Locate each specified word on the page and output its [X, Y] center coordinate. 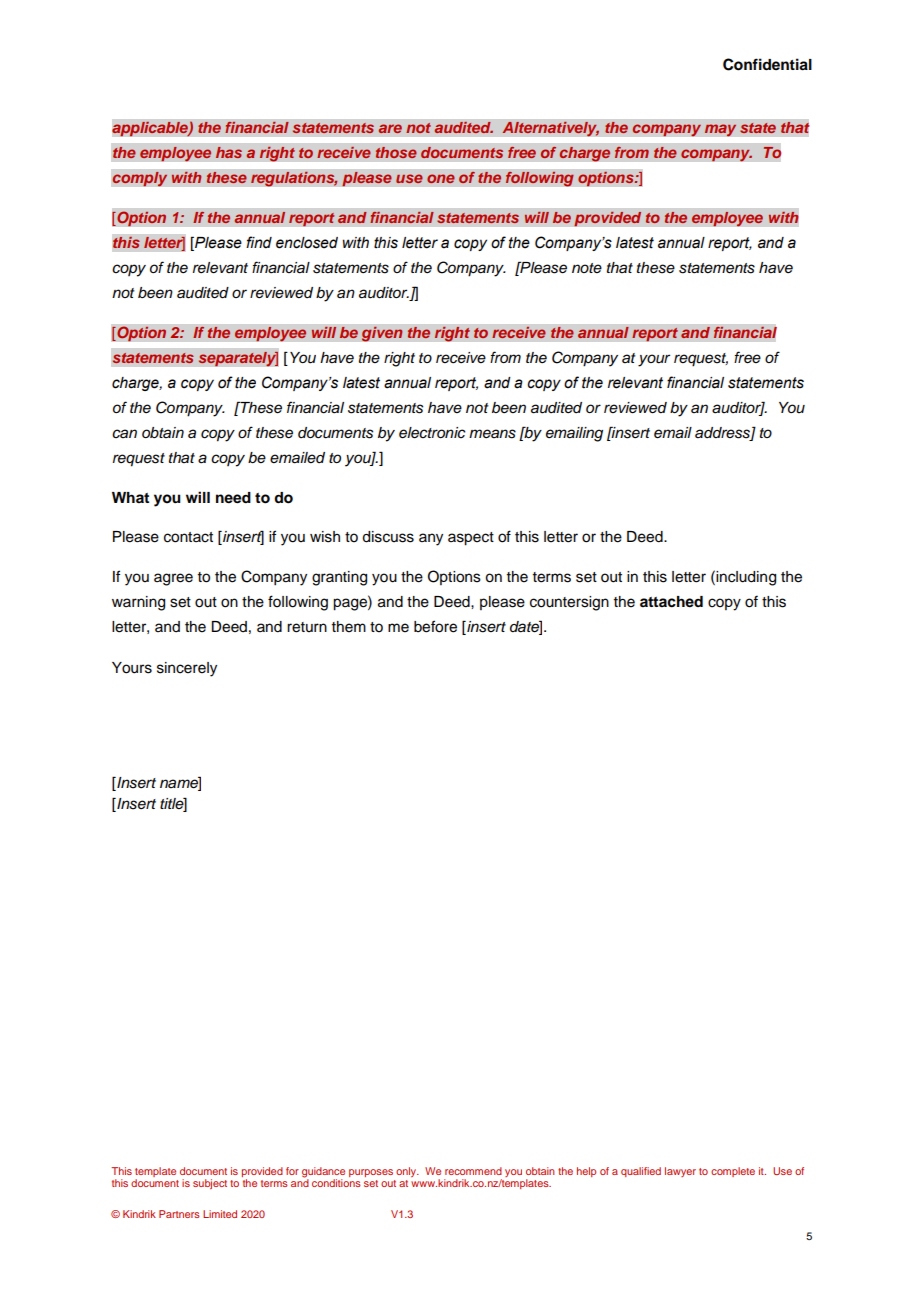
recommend [473, 1171]
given [382, 334]
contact [188, 537]
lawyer [680, 1172]
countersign [569, 603]
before [435, 626]
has [229, 152]
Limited [220, 1214]
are [390, 128]
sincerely [187, 669]
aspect [471, 539]
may [720, 130]
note [587, 268]
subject [210, 1184]
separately [238, 359]
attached [671, 602]
